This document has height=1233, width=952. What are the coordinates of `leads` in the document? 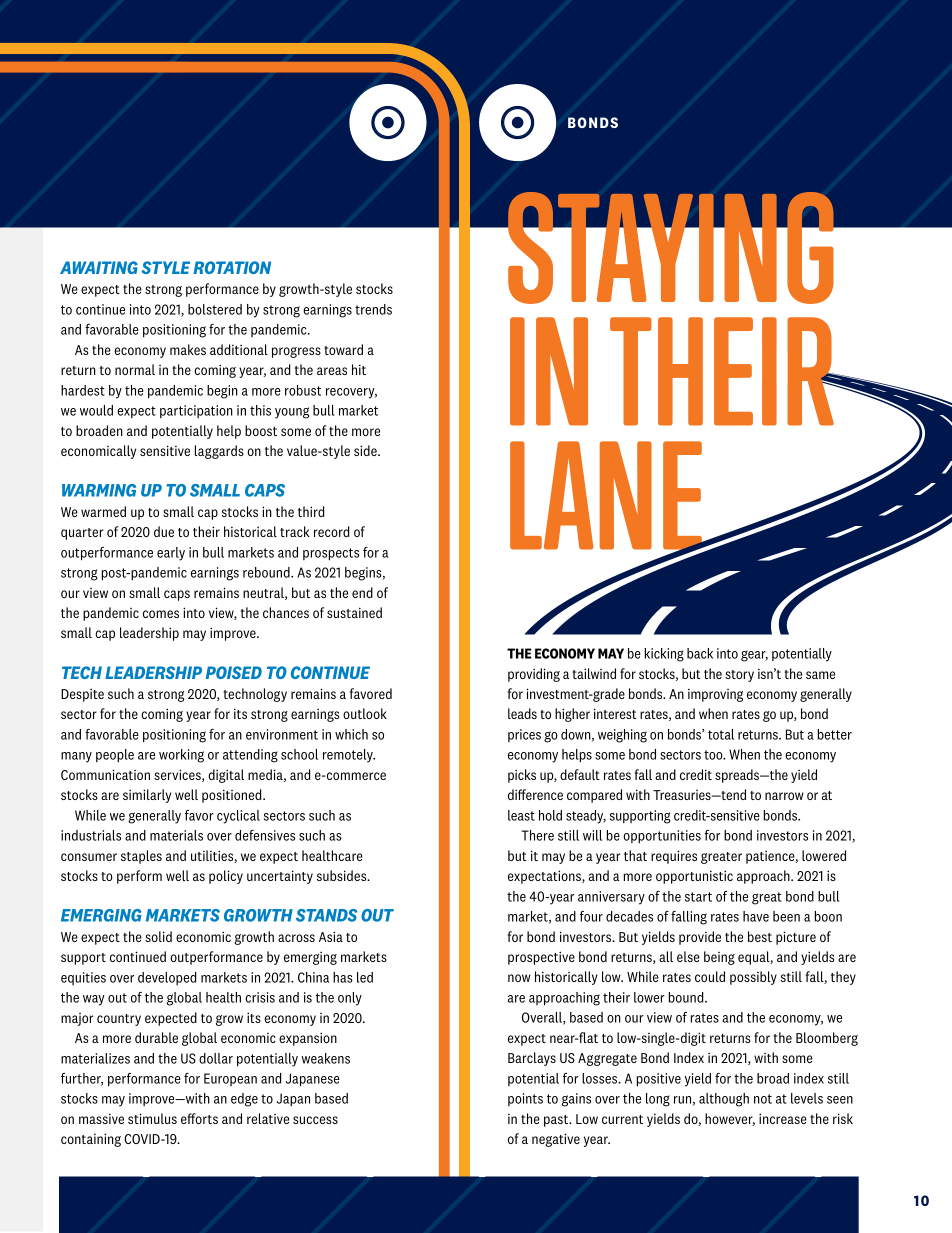 It's located at (522, 713).
